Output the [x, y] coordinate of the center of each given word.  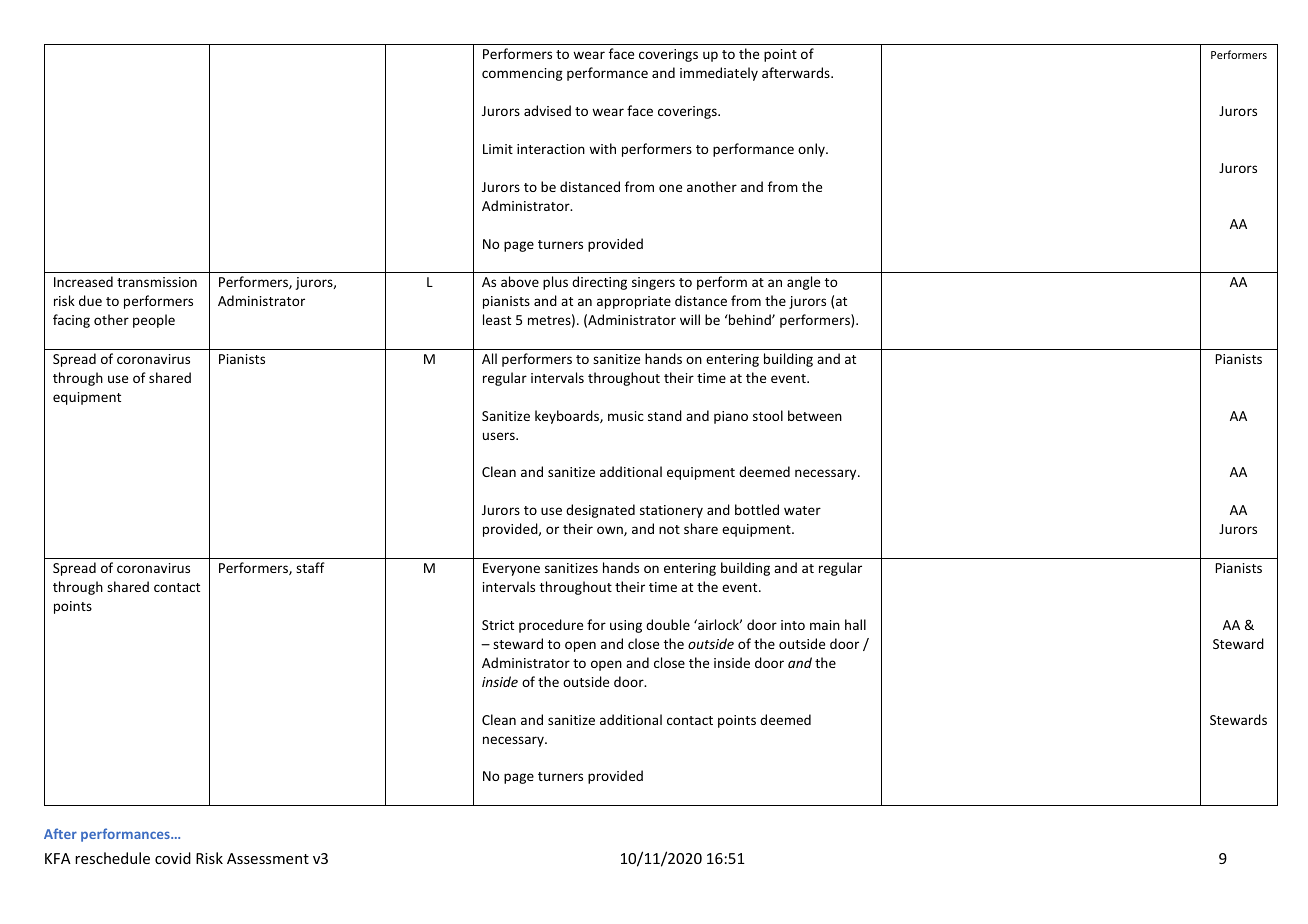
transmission [157, 282]
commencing [522, 74]
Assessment [268, 858]
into [793, 625]
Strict [498, 625]
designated [600, 511]
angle [803, 283]
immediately [719, 74]
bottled [757, 509]
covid [173, 858]
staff [310, 567]
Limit [498, 149]
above [520, 281]
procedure [551, 626]
